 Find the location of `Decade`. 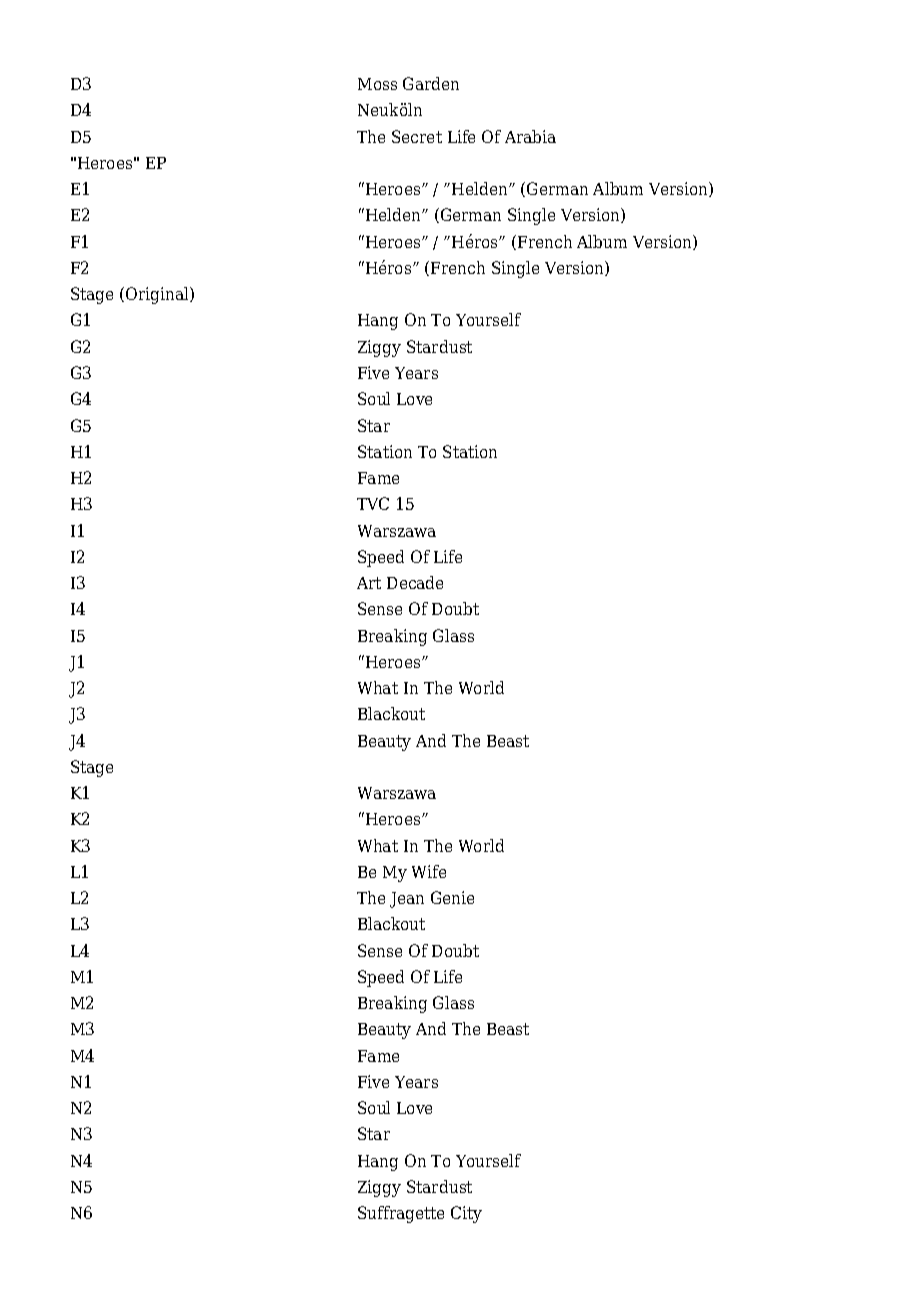

Decade is located at coordinates (415, 582).
